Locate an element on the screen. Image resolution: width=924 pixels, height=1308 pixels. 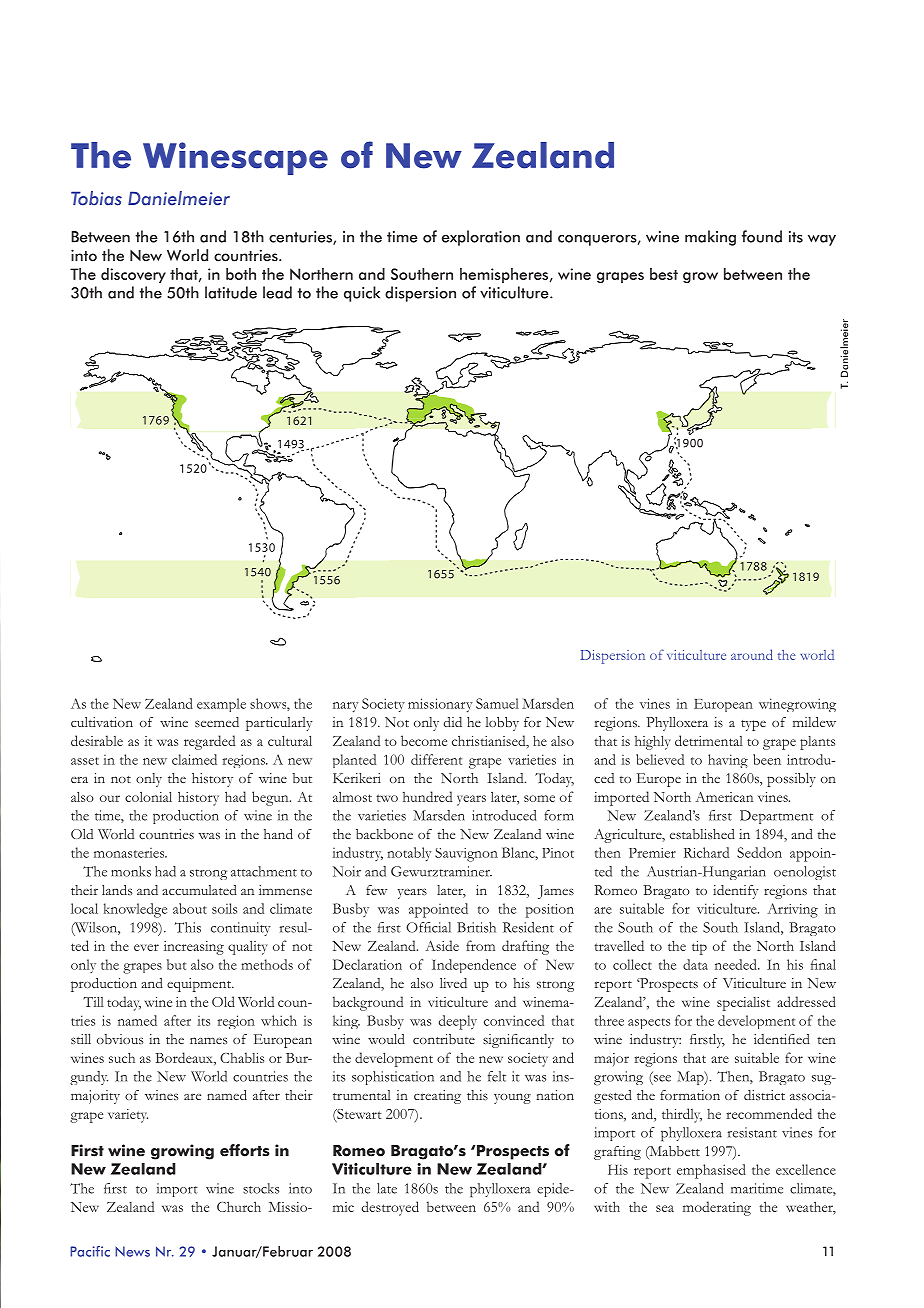
with is located at coordinates (607, 1206).
